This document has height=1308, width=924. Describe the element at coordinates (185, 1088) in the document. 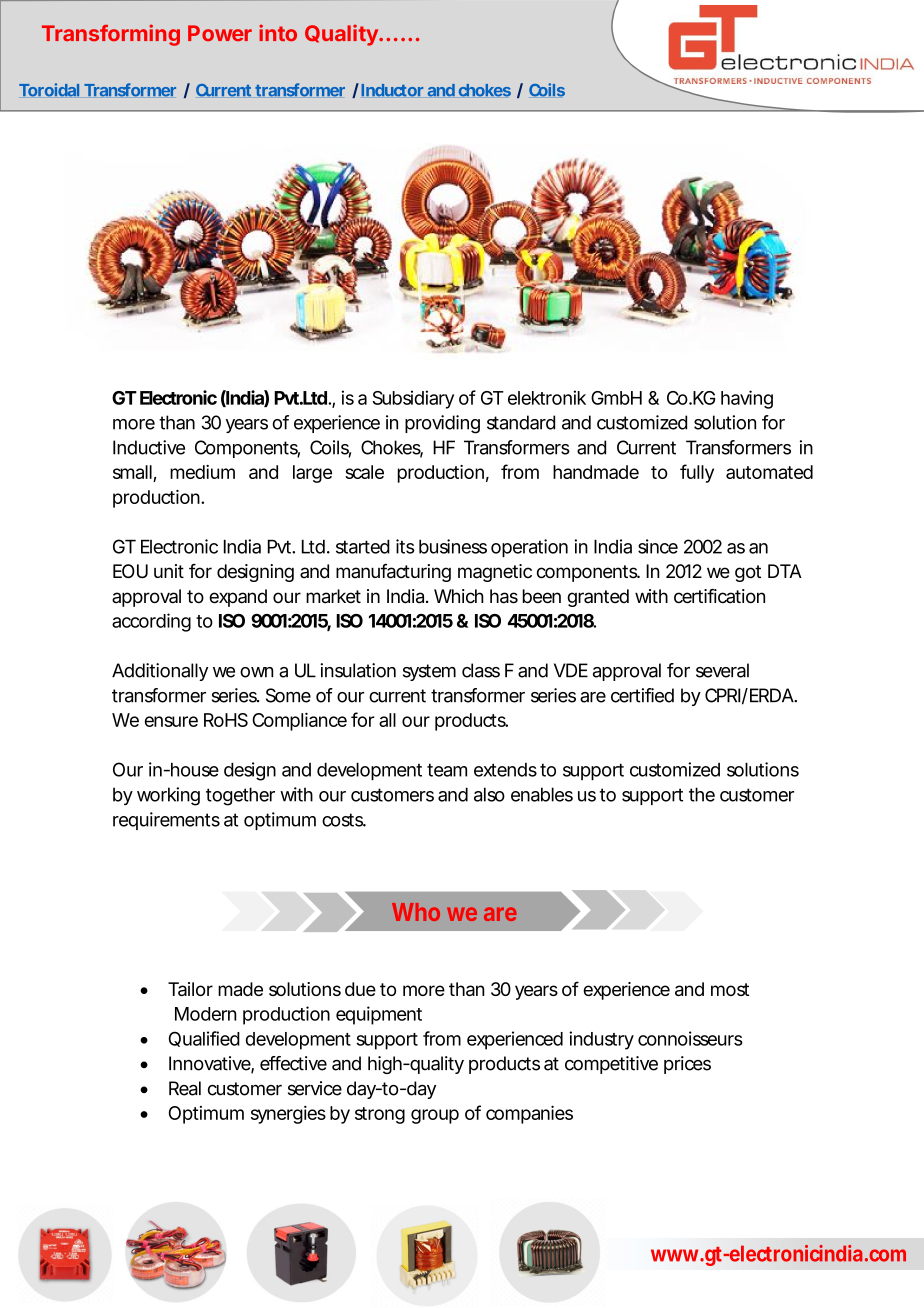

I see `Real` at that location.
